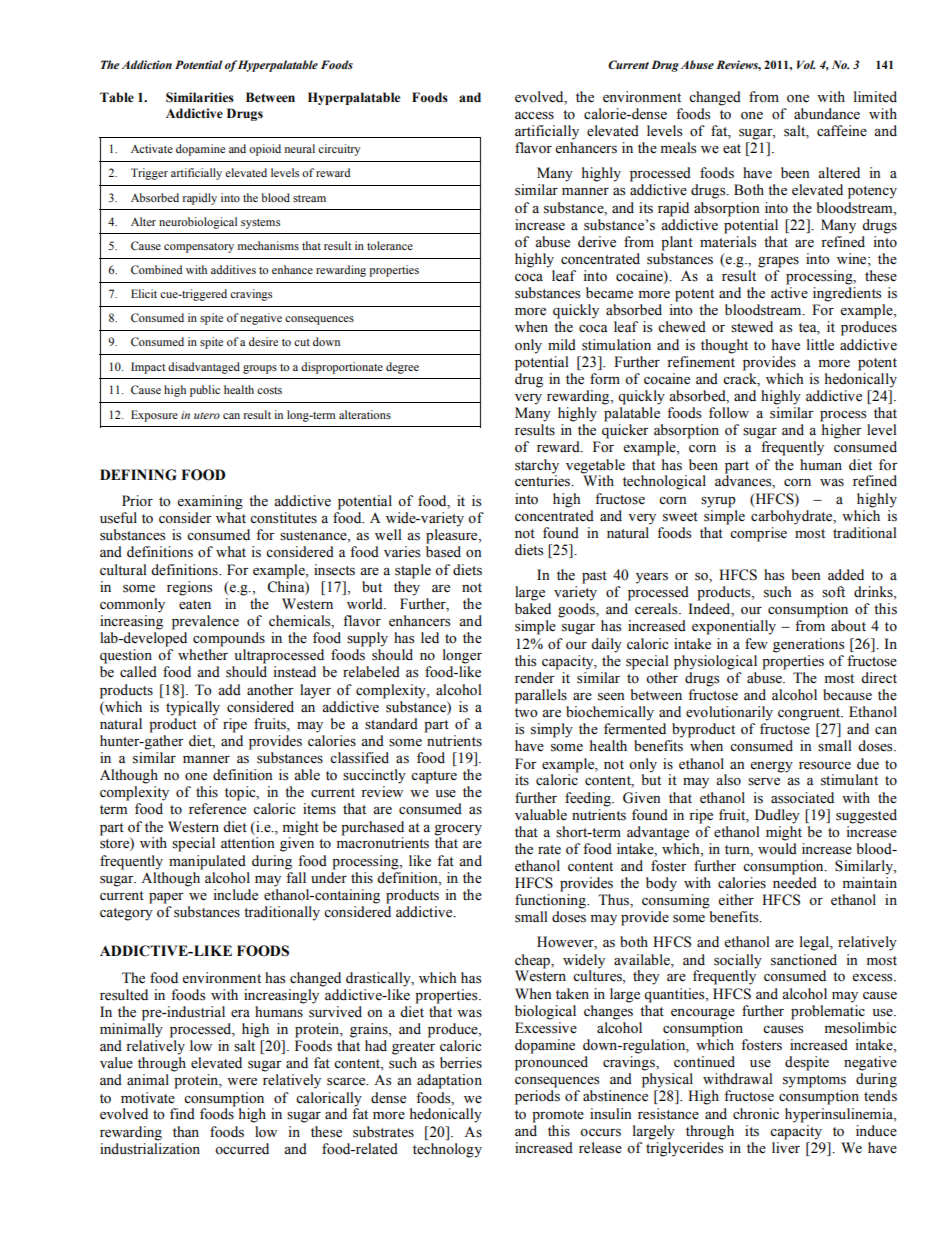 Image resolution: width=952 pixels, height=1233 pixels. Describe the element at coordinates (827, 114) in the document. I see `abundance` at that location.
